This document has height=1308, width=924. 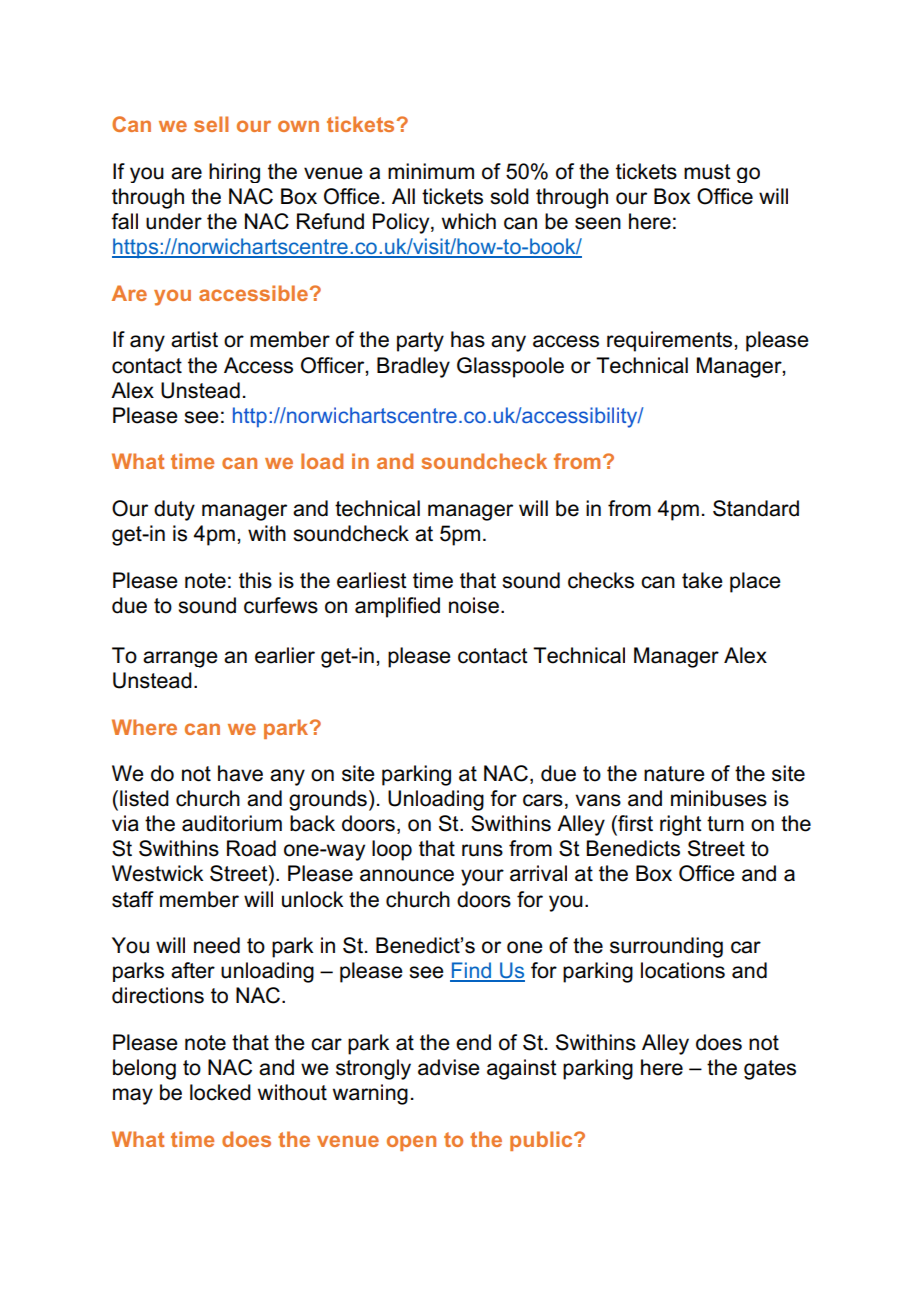 I want to click on noise, so click(x=474, y=605).
